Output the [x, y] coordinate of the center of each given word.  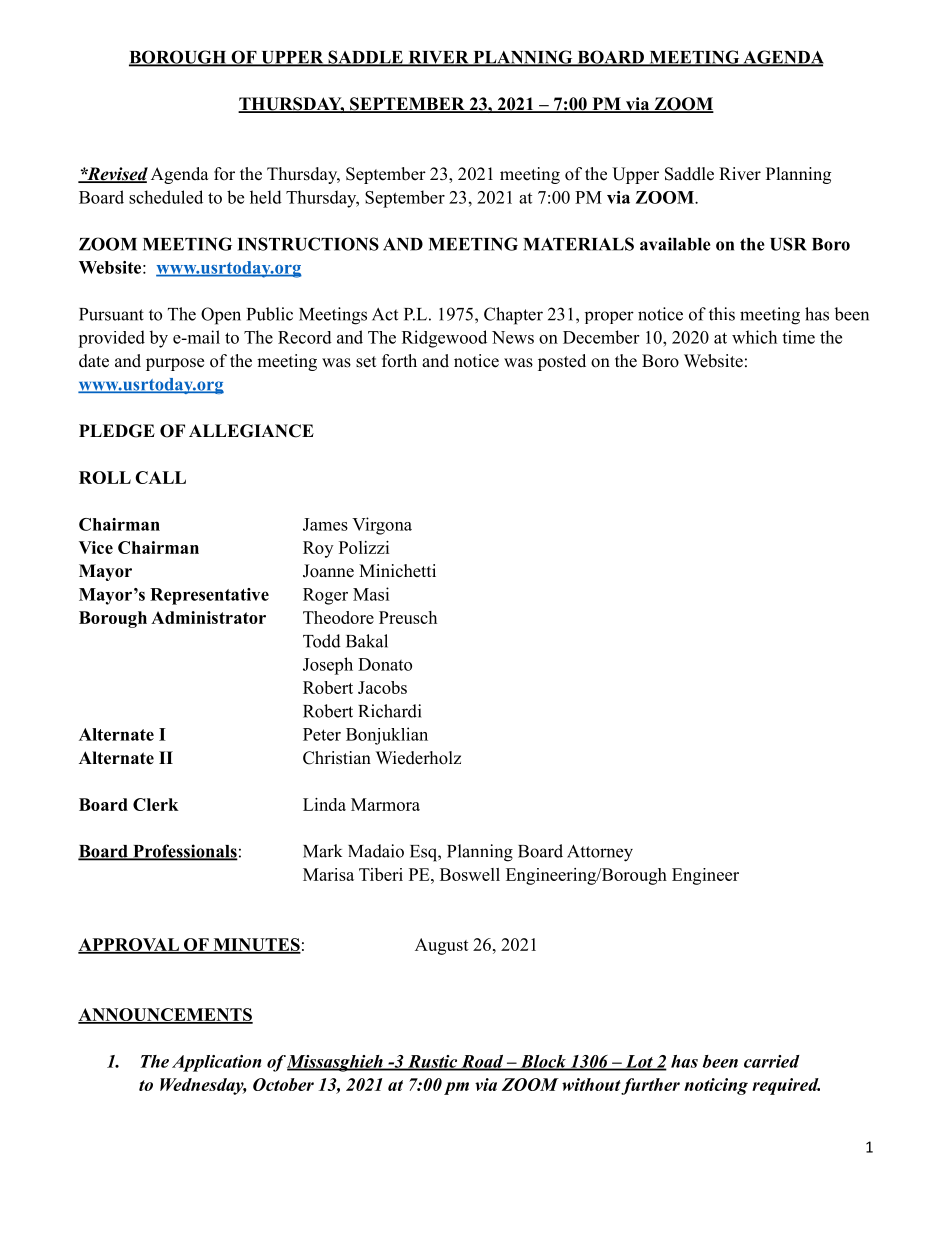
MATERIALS [578, 244]
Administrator [208, 617]
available [675, 244]
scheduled [166, 197]
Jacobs [382, 687]
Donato [385, 664]
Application [217, 1063]
